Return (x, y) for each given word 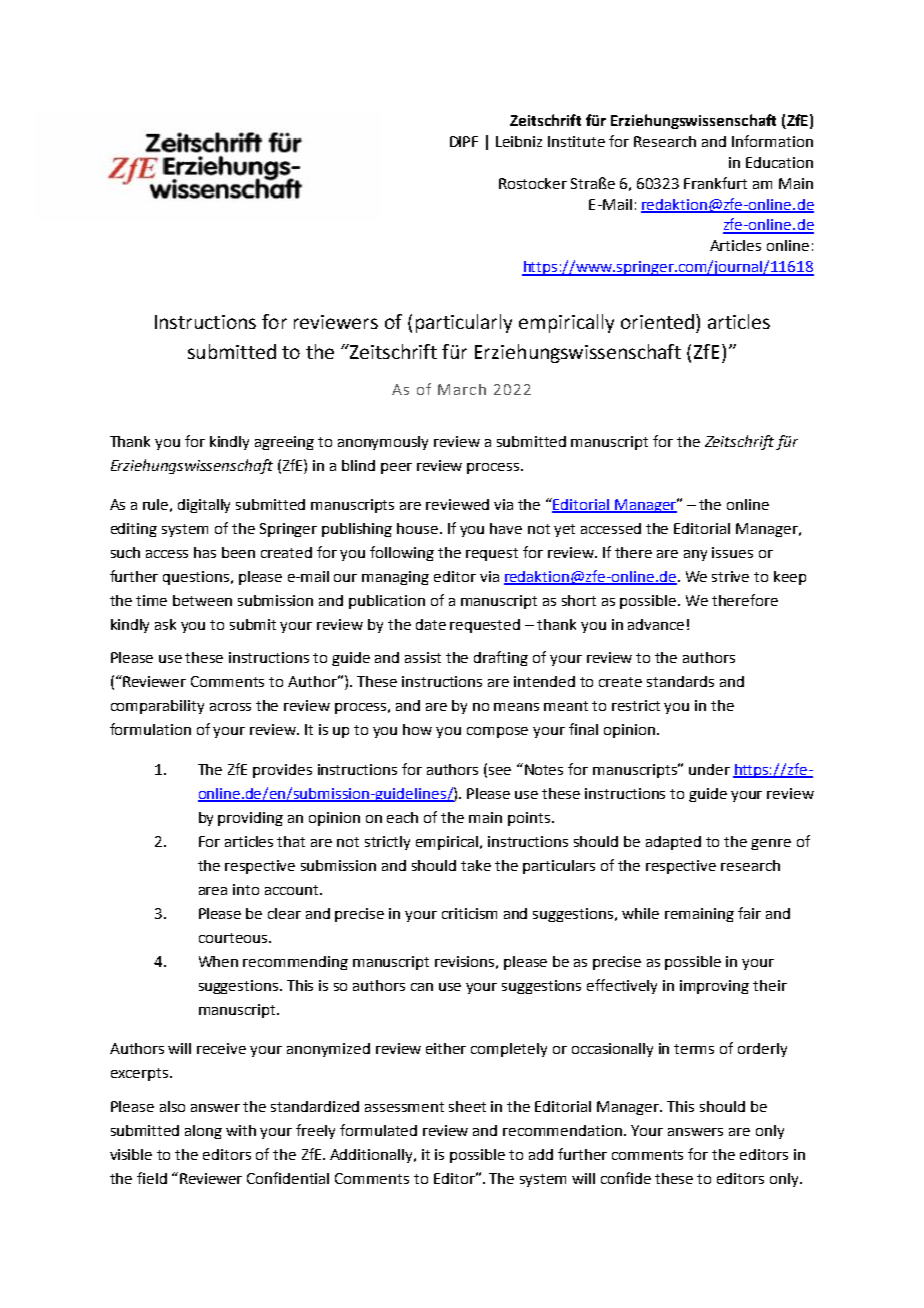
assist (423, 657)
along (203, 1132)
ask (165, 624)
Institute (576, 141)
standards (680, 681)
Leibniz (519, 141)
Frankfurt (715, 183)
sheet (467, 1106)
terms (694, 1049)
